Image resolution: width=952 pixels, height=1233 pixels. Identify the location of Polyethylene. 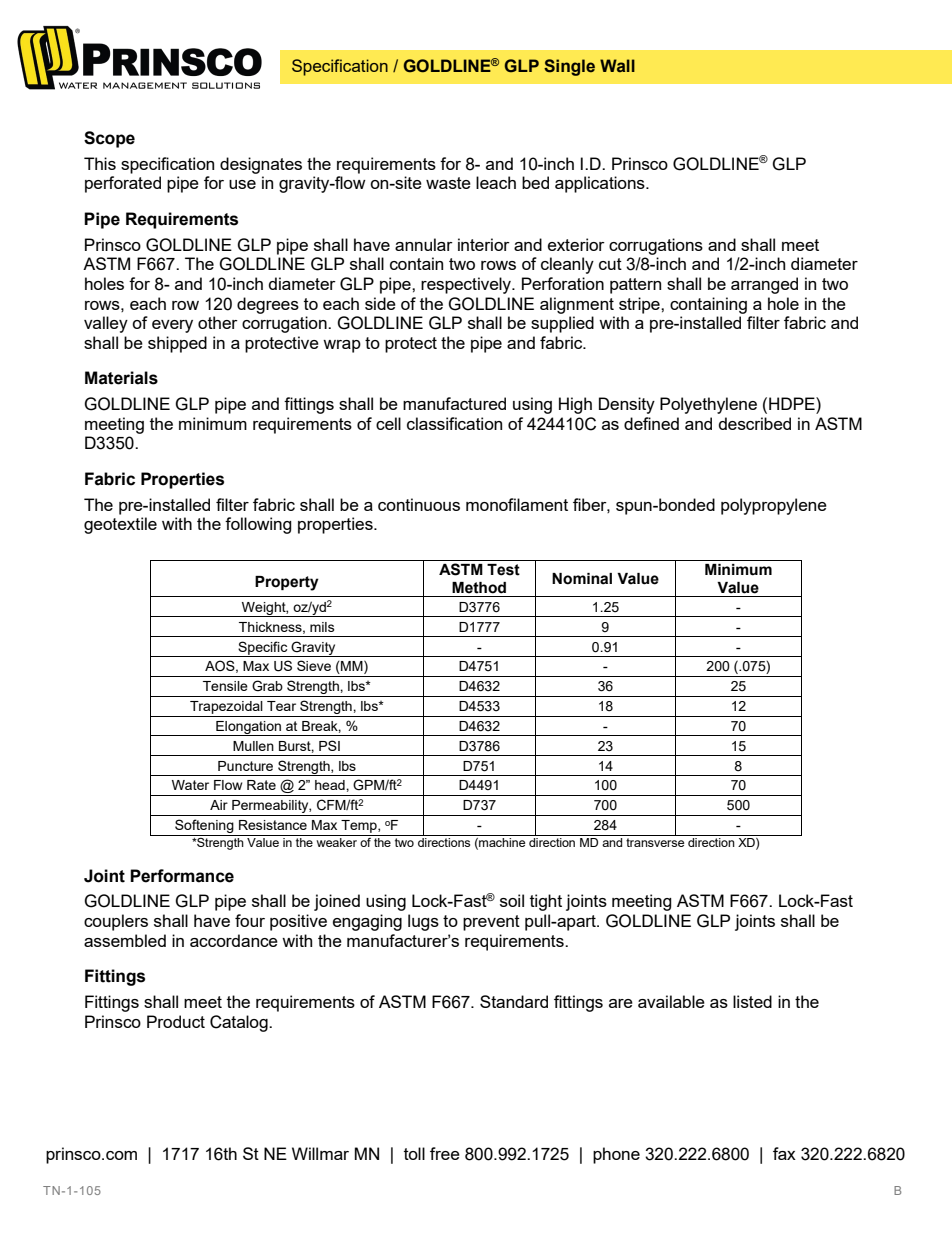
(708, 405).
